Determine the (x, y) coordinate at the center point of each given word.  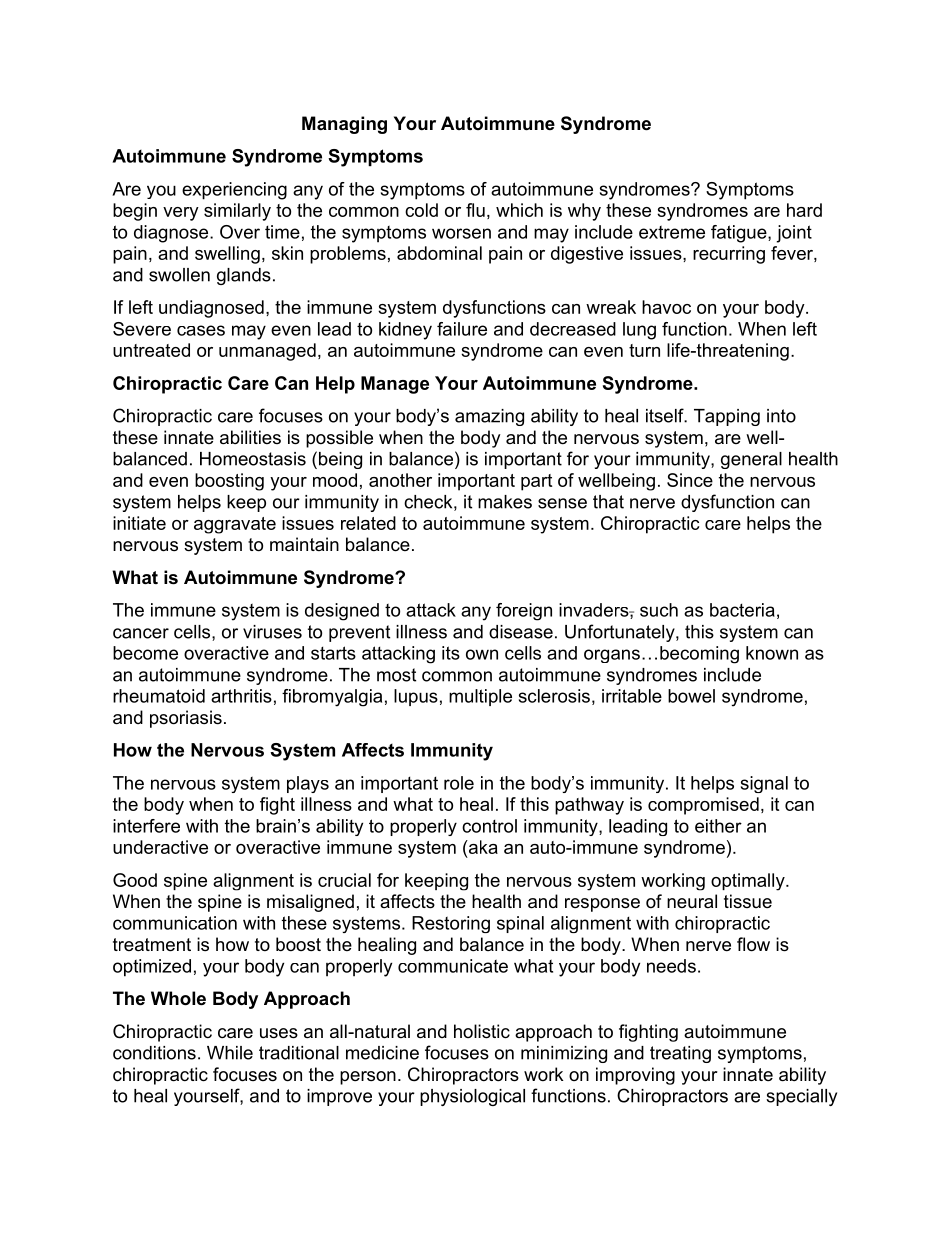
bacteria (742, 610)
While (230, 1053)
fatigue (740, 234)
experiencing (234, 191)
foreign (524, 612)
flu (475, 210)
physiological (472, 1097)
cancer (141, 633)
